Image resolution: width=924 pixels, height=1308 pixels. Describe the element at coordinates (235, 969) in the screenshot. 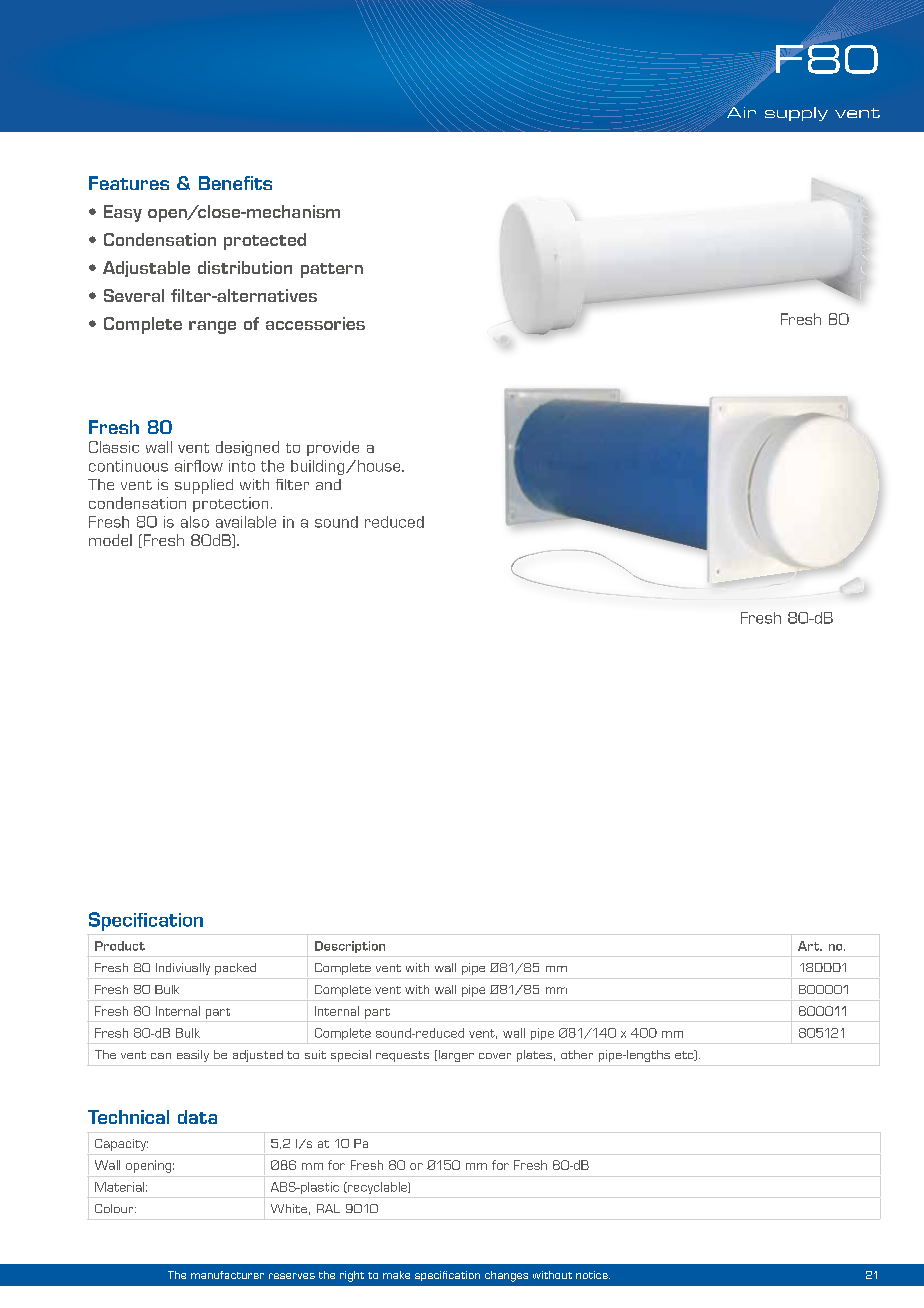

I see `packed` at that location.
